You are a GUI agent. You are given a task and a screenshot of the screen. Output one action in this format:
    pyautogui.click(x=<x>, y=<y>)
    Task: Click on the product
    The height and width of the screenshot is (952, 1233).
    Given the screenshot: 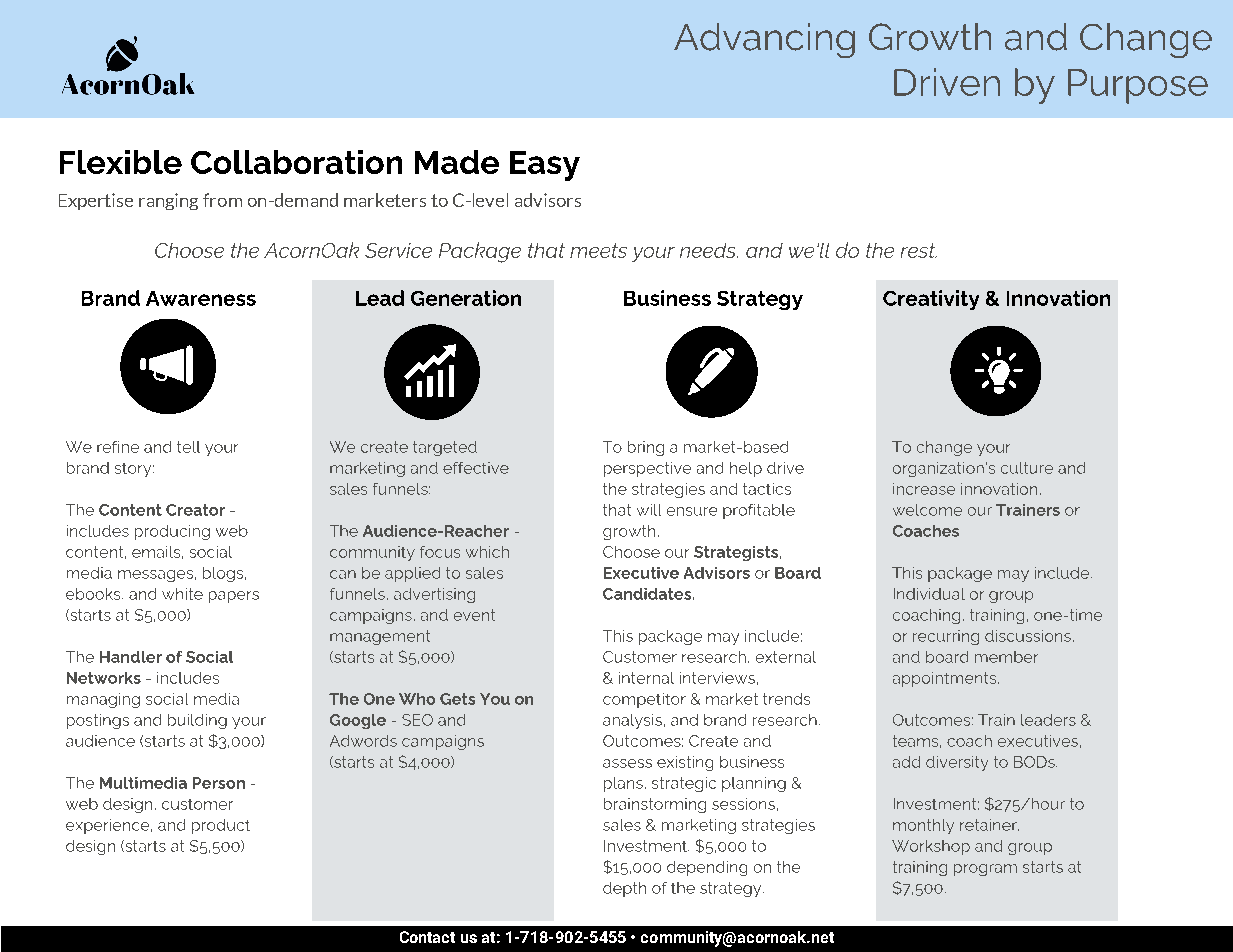 What is the action you would take?
    pyautogui.click(x=221, y=826)
